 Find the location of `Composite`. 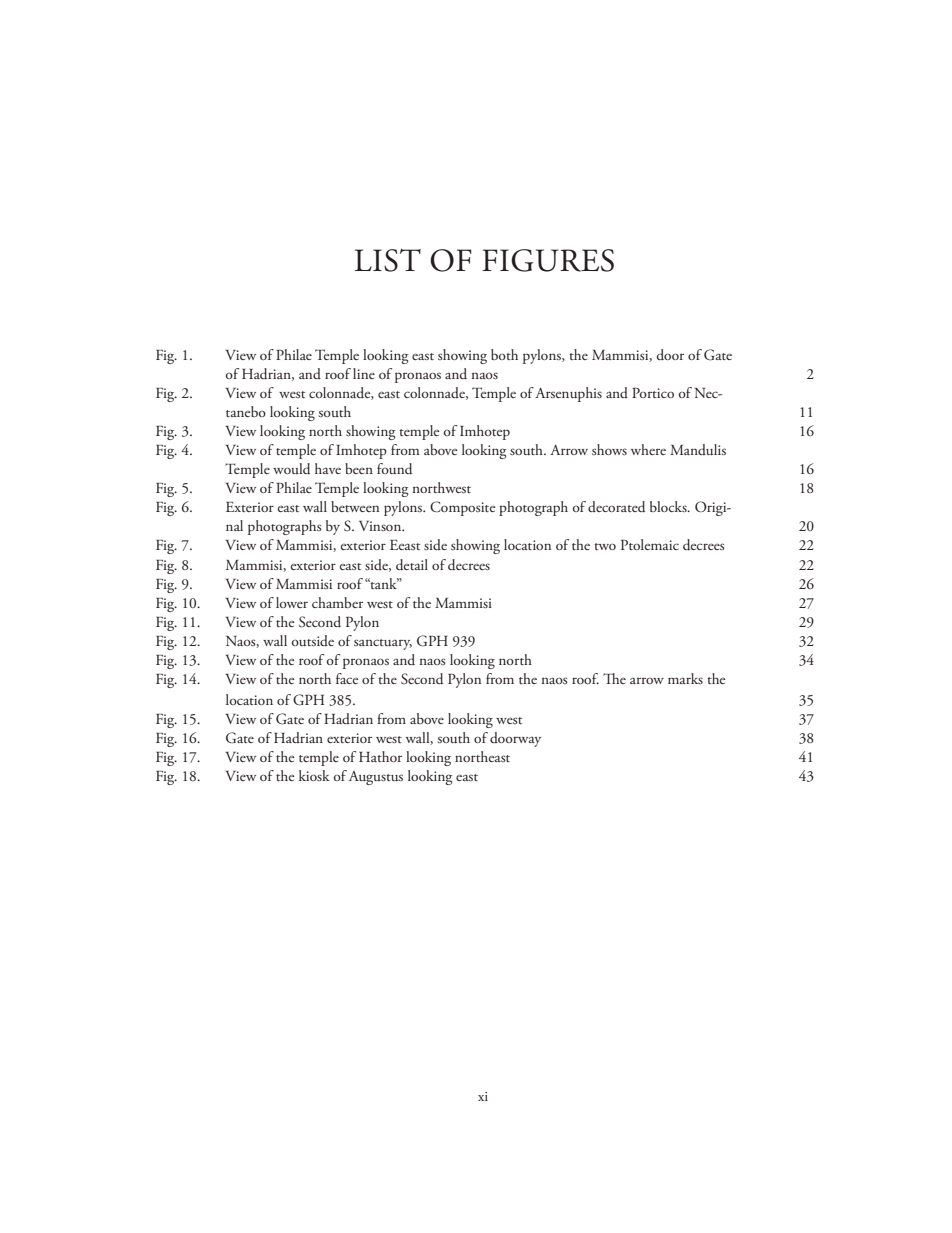

Composite is located at coordinates (462, 508).
